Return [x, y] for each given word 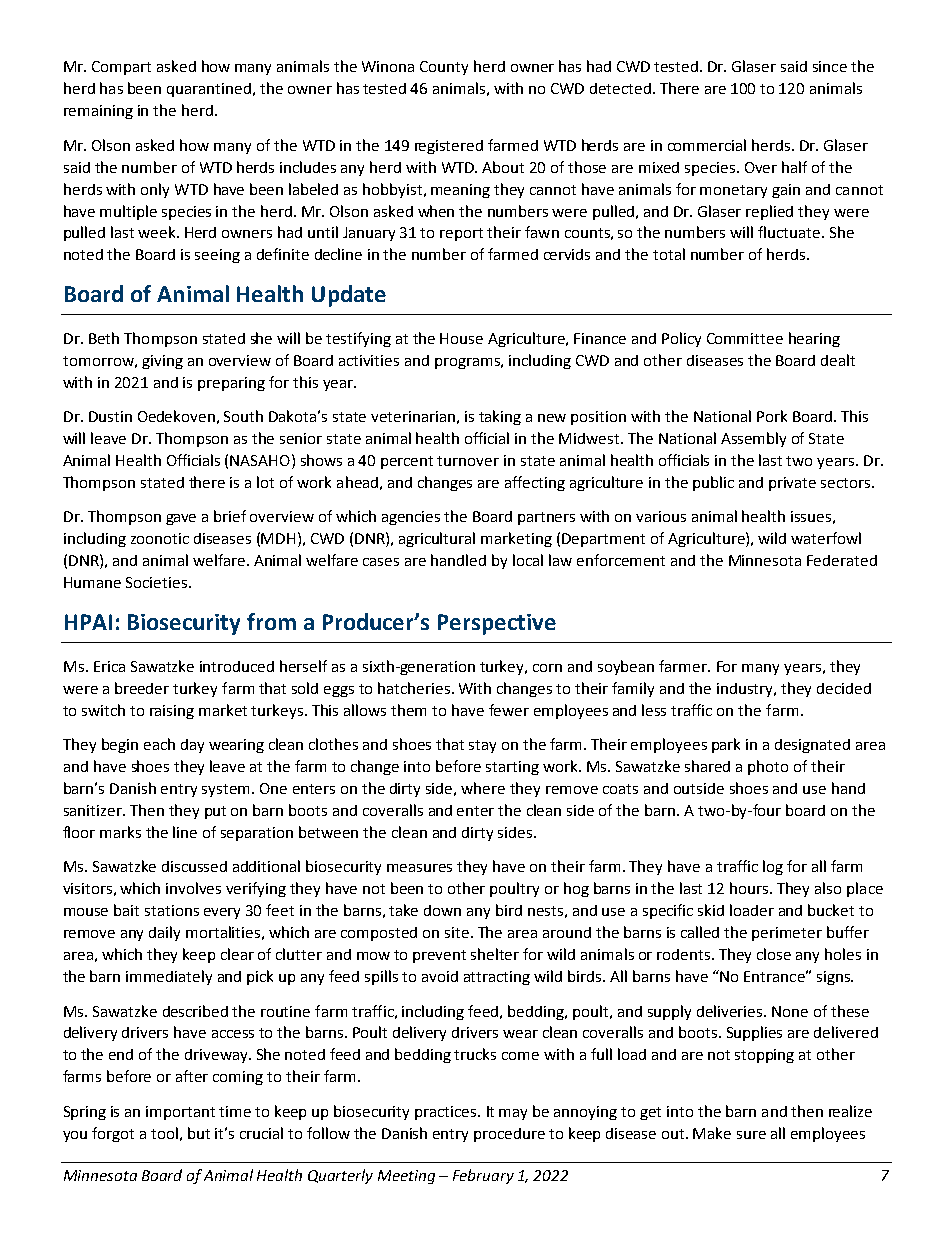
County [444, 68]
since [830, 66]
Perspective [497, 624]
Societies [156, 582]
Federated [842, 560]
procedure [509, 1135]
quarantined [209, 90]
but [199, 1133]
